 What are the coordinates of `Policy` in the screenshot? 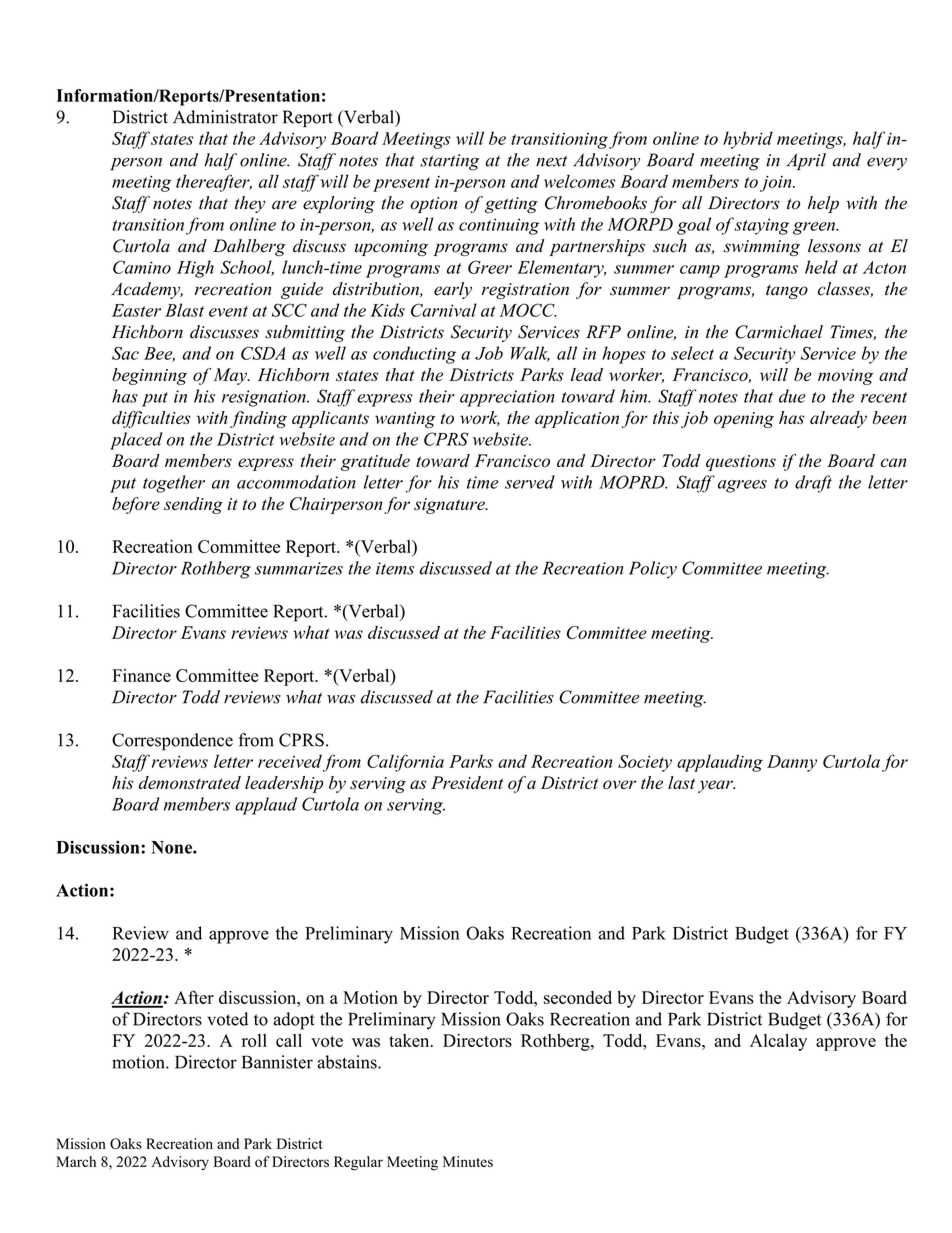 It's located at (653, 570).
